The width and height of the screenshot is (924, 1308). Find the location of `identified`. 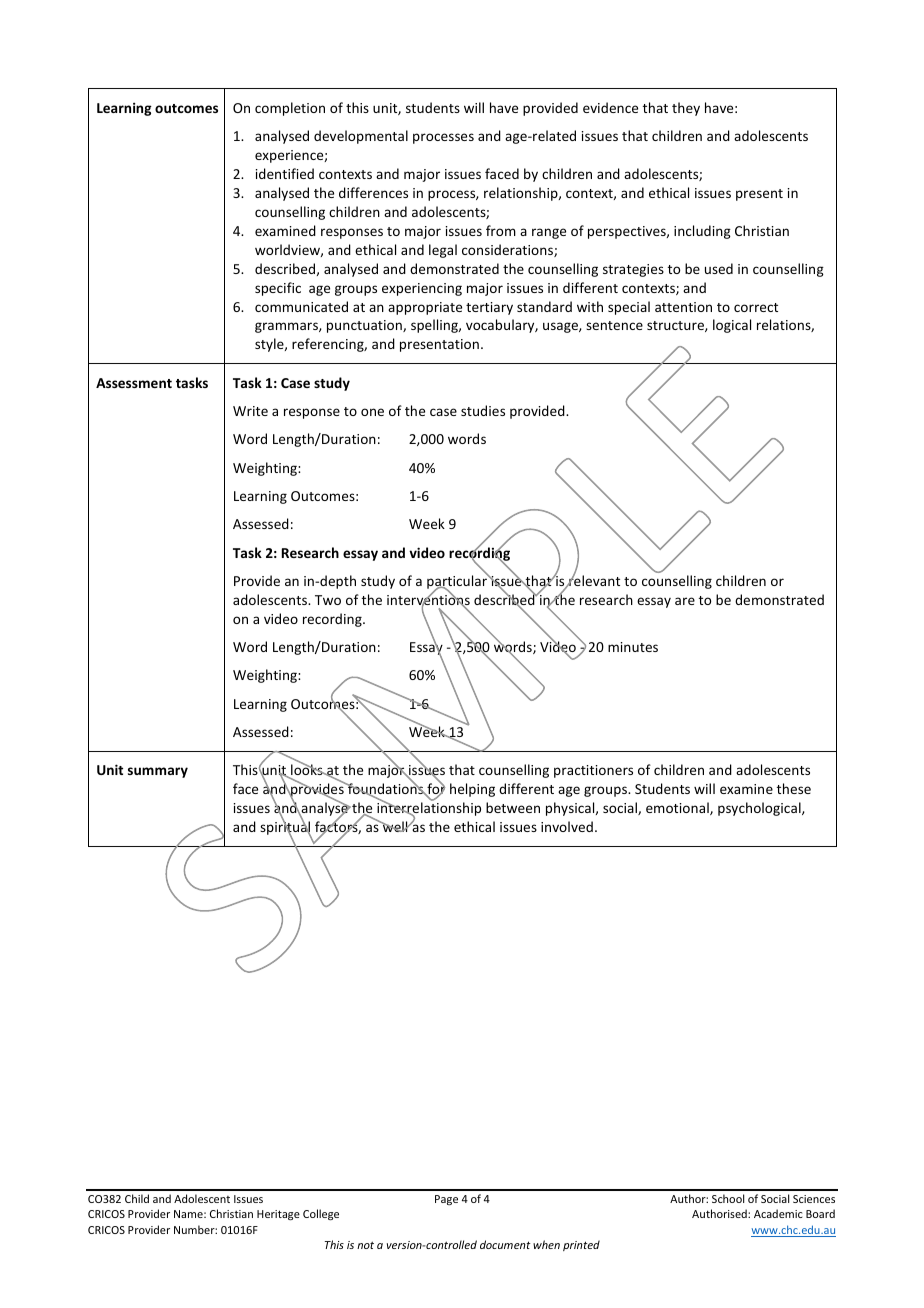

identified is located at coordinates (285, 173).
